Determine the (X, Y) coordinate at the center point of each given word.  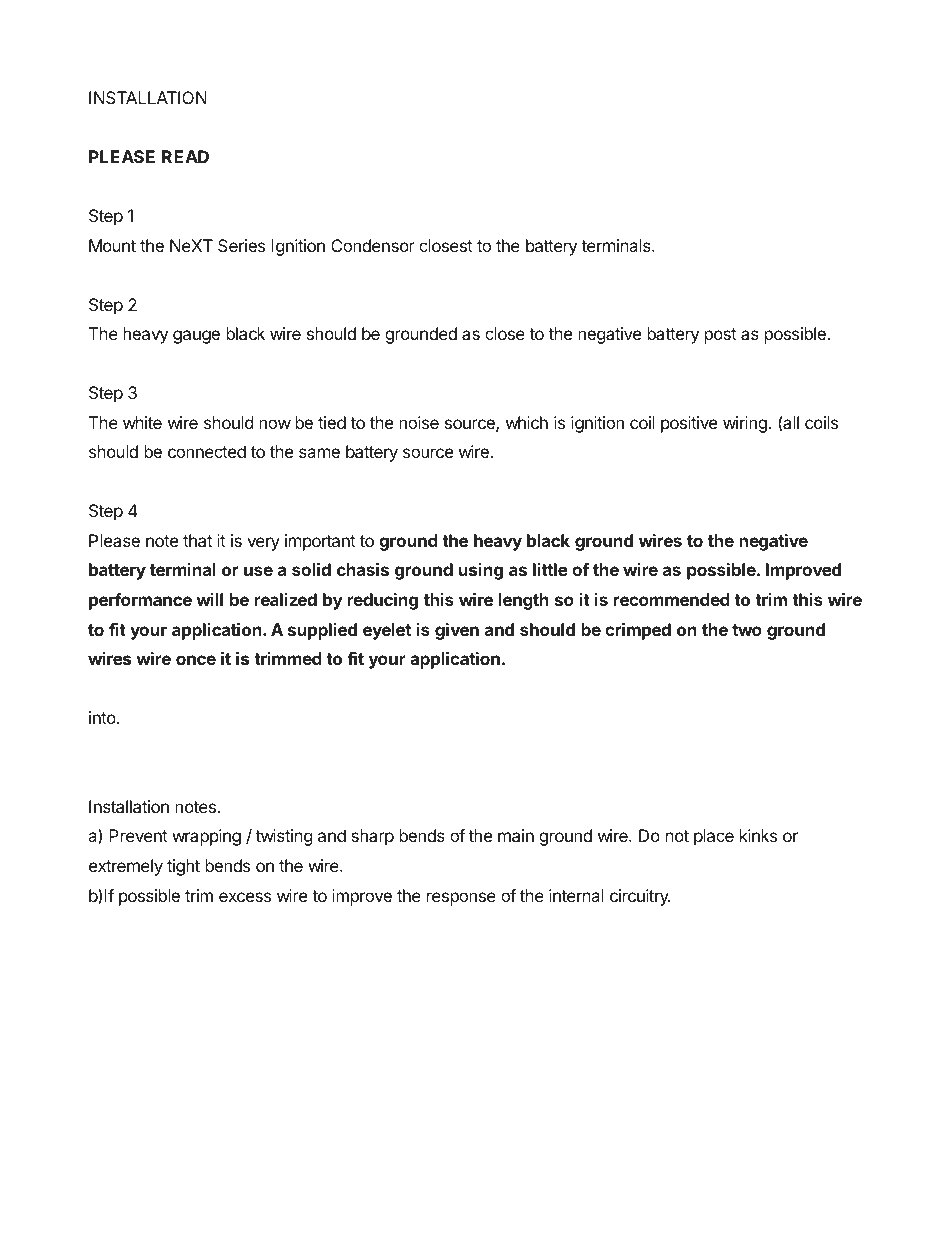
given (457, 631)
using (481, 571)
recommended (672, 599)
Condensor (373, 245)
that (197, 540)
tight (183, 867)
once (196, 660)
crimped (638, 631)
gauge (196, 337)
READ (185, 156)
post (721, 336)
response (461, 899)
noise (419, 422)
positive (689, 424)
